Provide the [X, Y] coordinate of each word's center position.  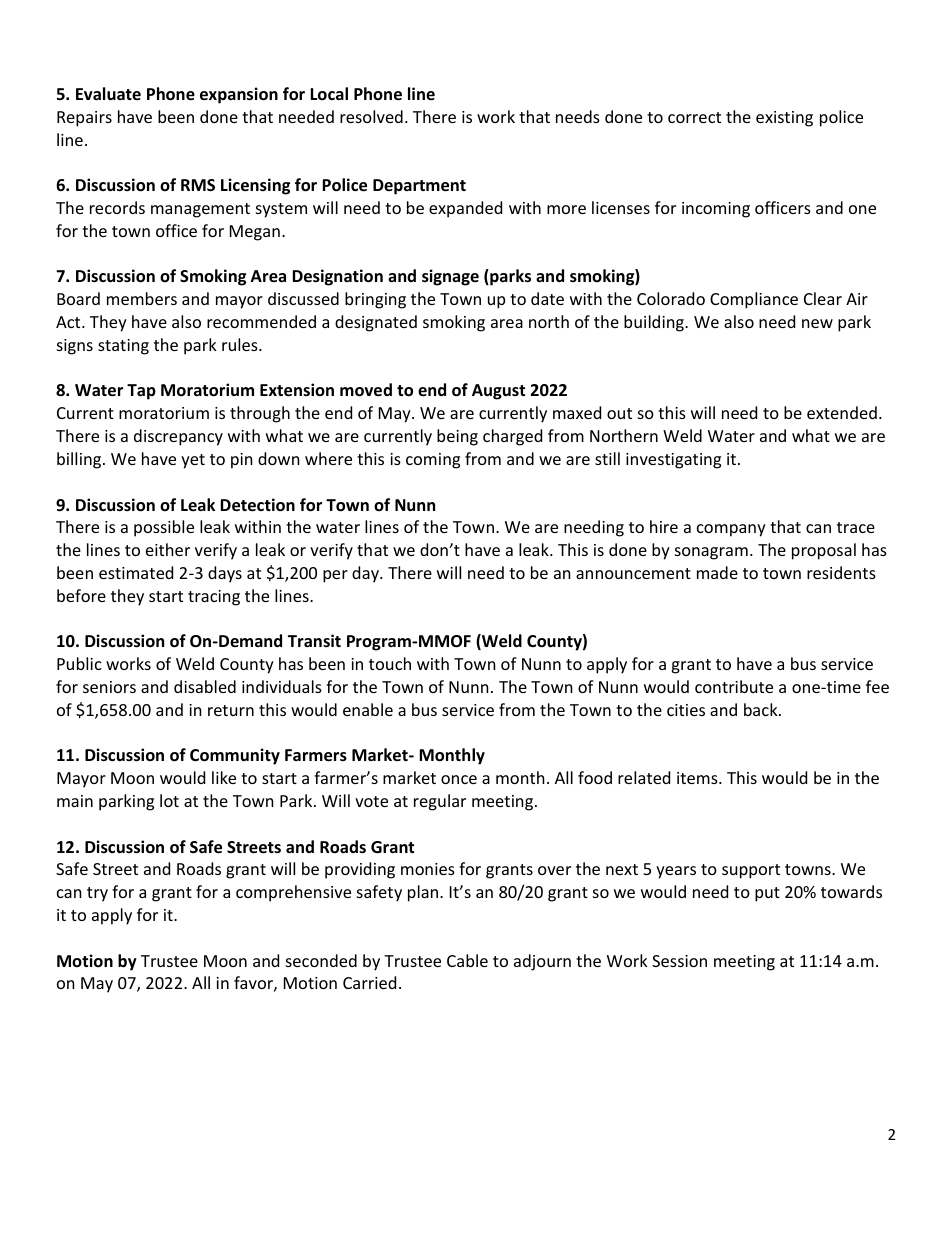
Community [235, 756]
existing [784, 119]
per [335, 576]
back [762, 709]
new [817, 323]
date [547, 298]
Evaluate [108, 94]
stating [123, 347]
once [459, 779]
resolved [371, 116]
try [97, 894]
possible [164, 528]
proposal [824, 551]
